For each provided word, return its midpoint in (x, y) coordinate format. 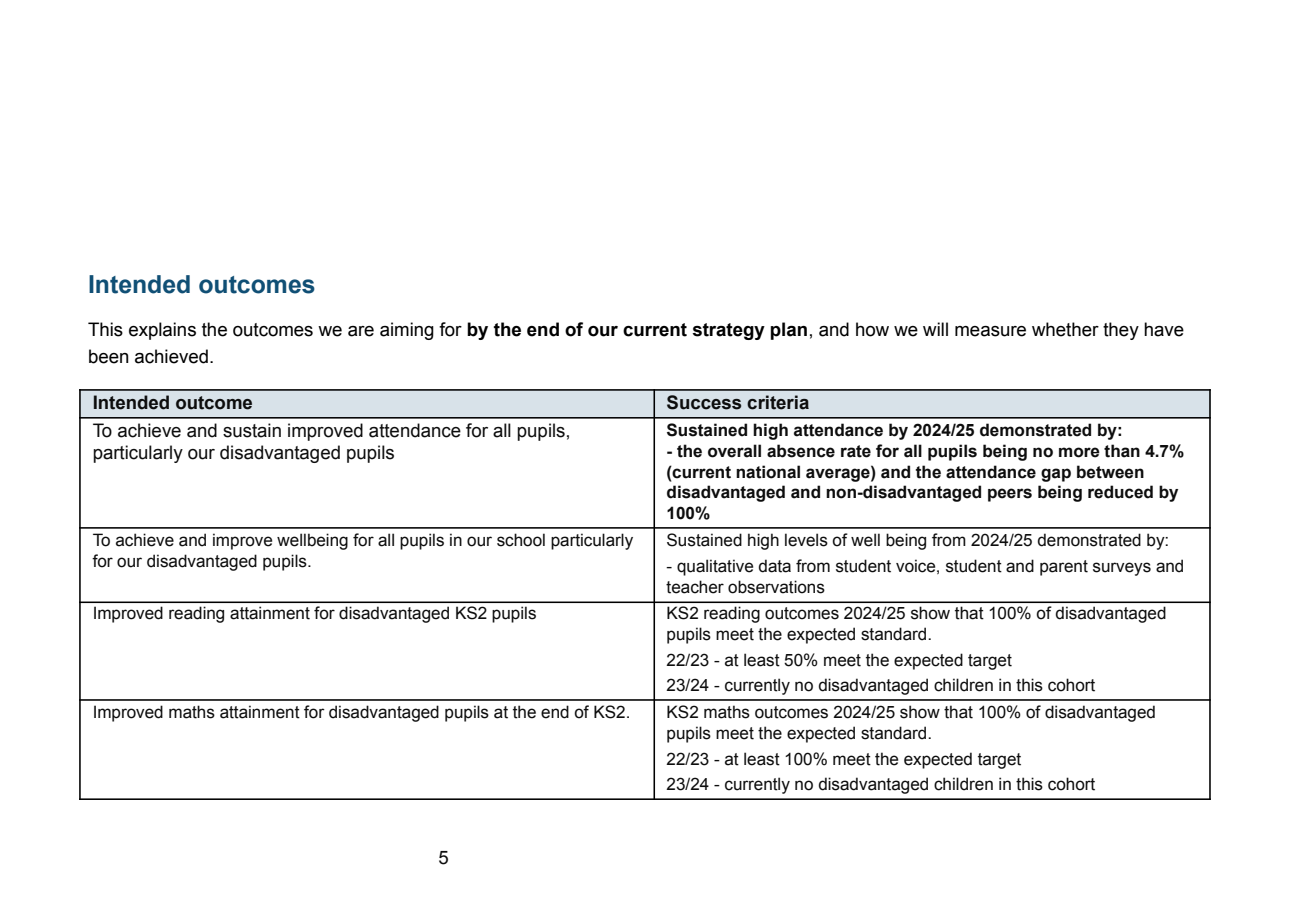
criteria (778, 402)
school (521, 540)
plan (788, 331)
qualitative (715, 567)
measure (990, 331)
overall (734, 451)
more (1079, 452)
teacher (695, 587)
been (109, 356)
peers (1010, 495)
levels (806, 540)
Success (704, 402)
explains (162, 331)
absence (801, 451)
